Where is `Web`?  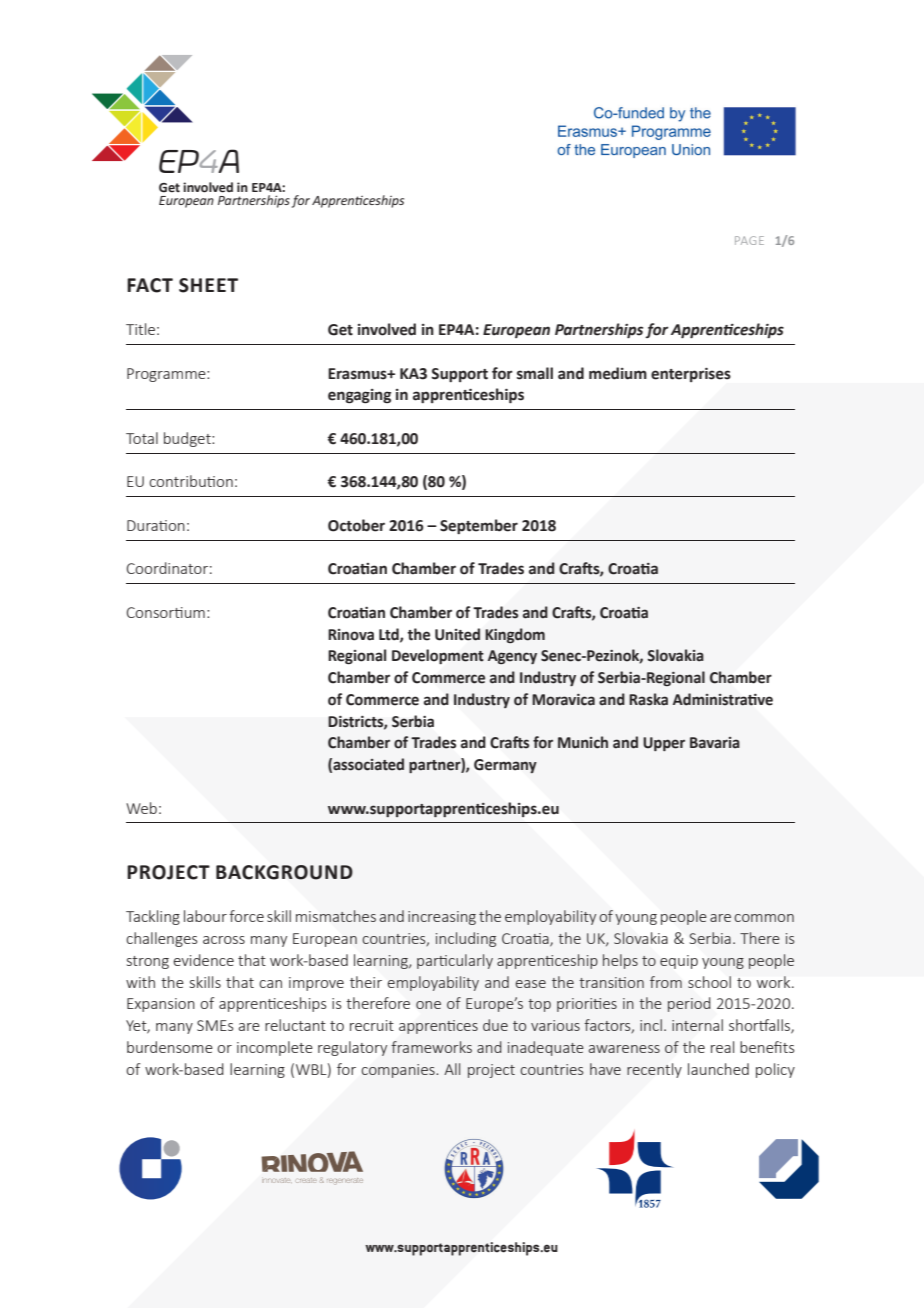 Web is located at coordinates (141, 808).
